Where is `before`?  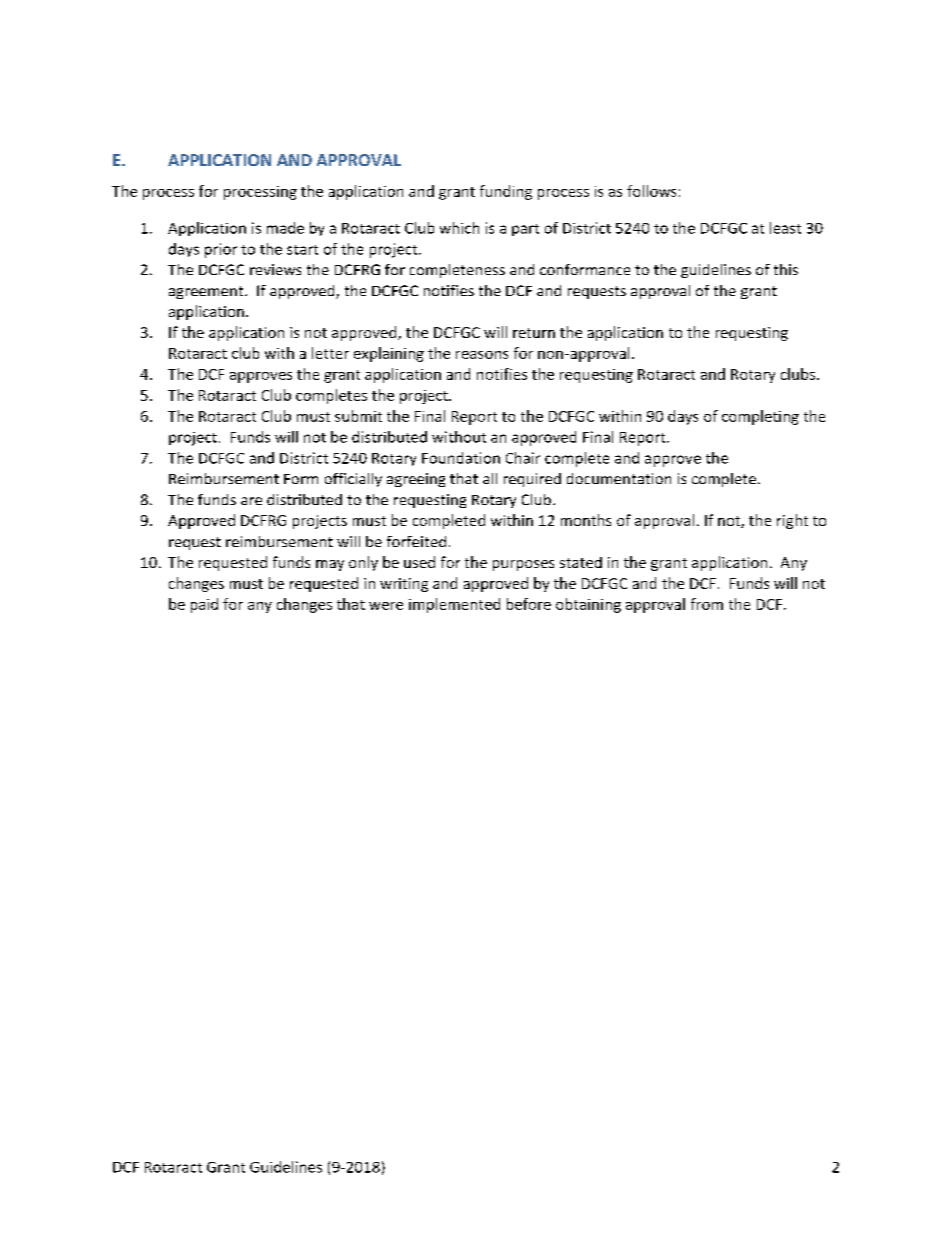
before is located at coordinates (529, 604).
